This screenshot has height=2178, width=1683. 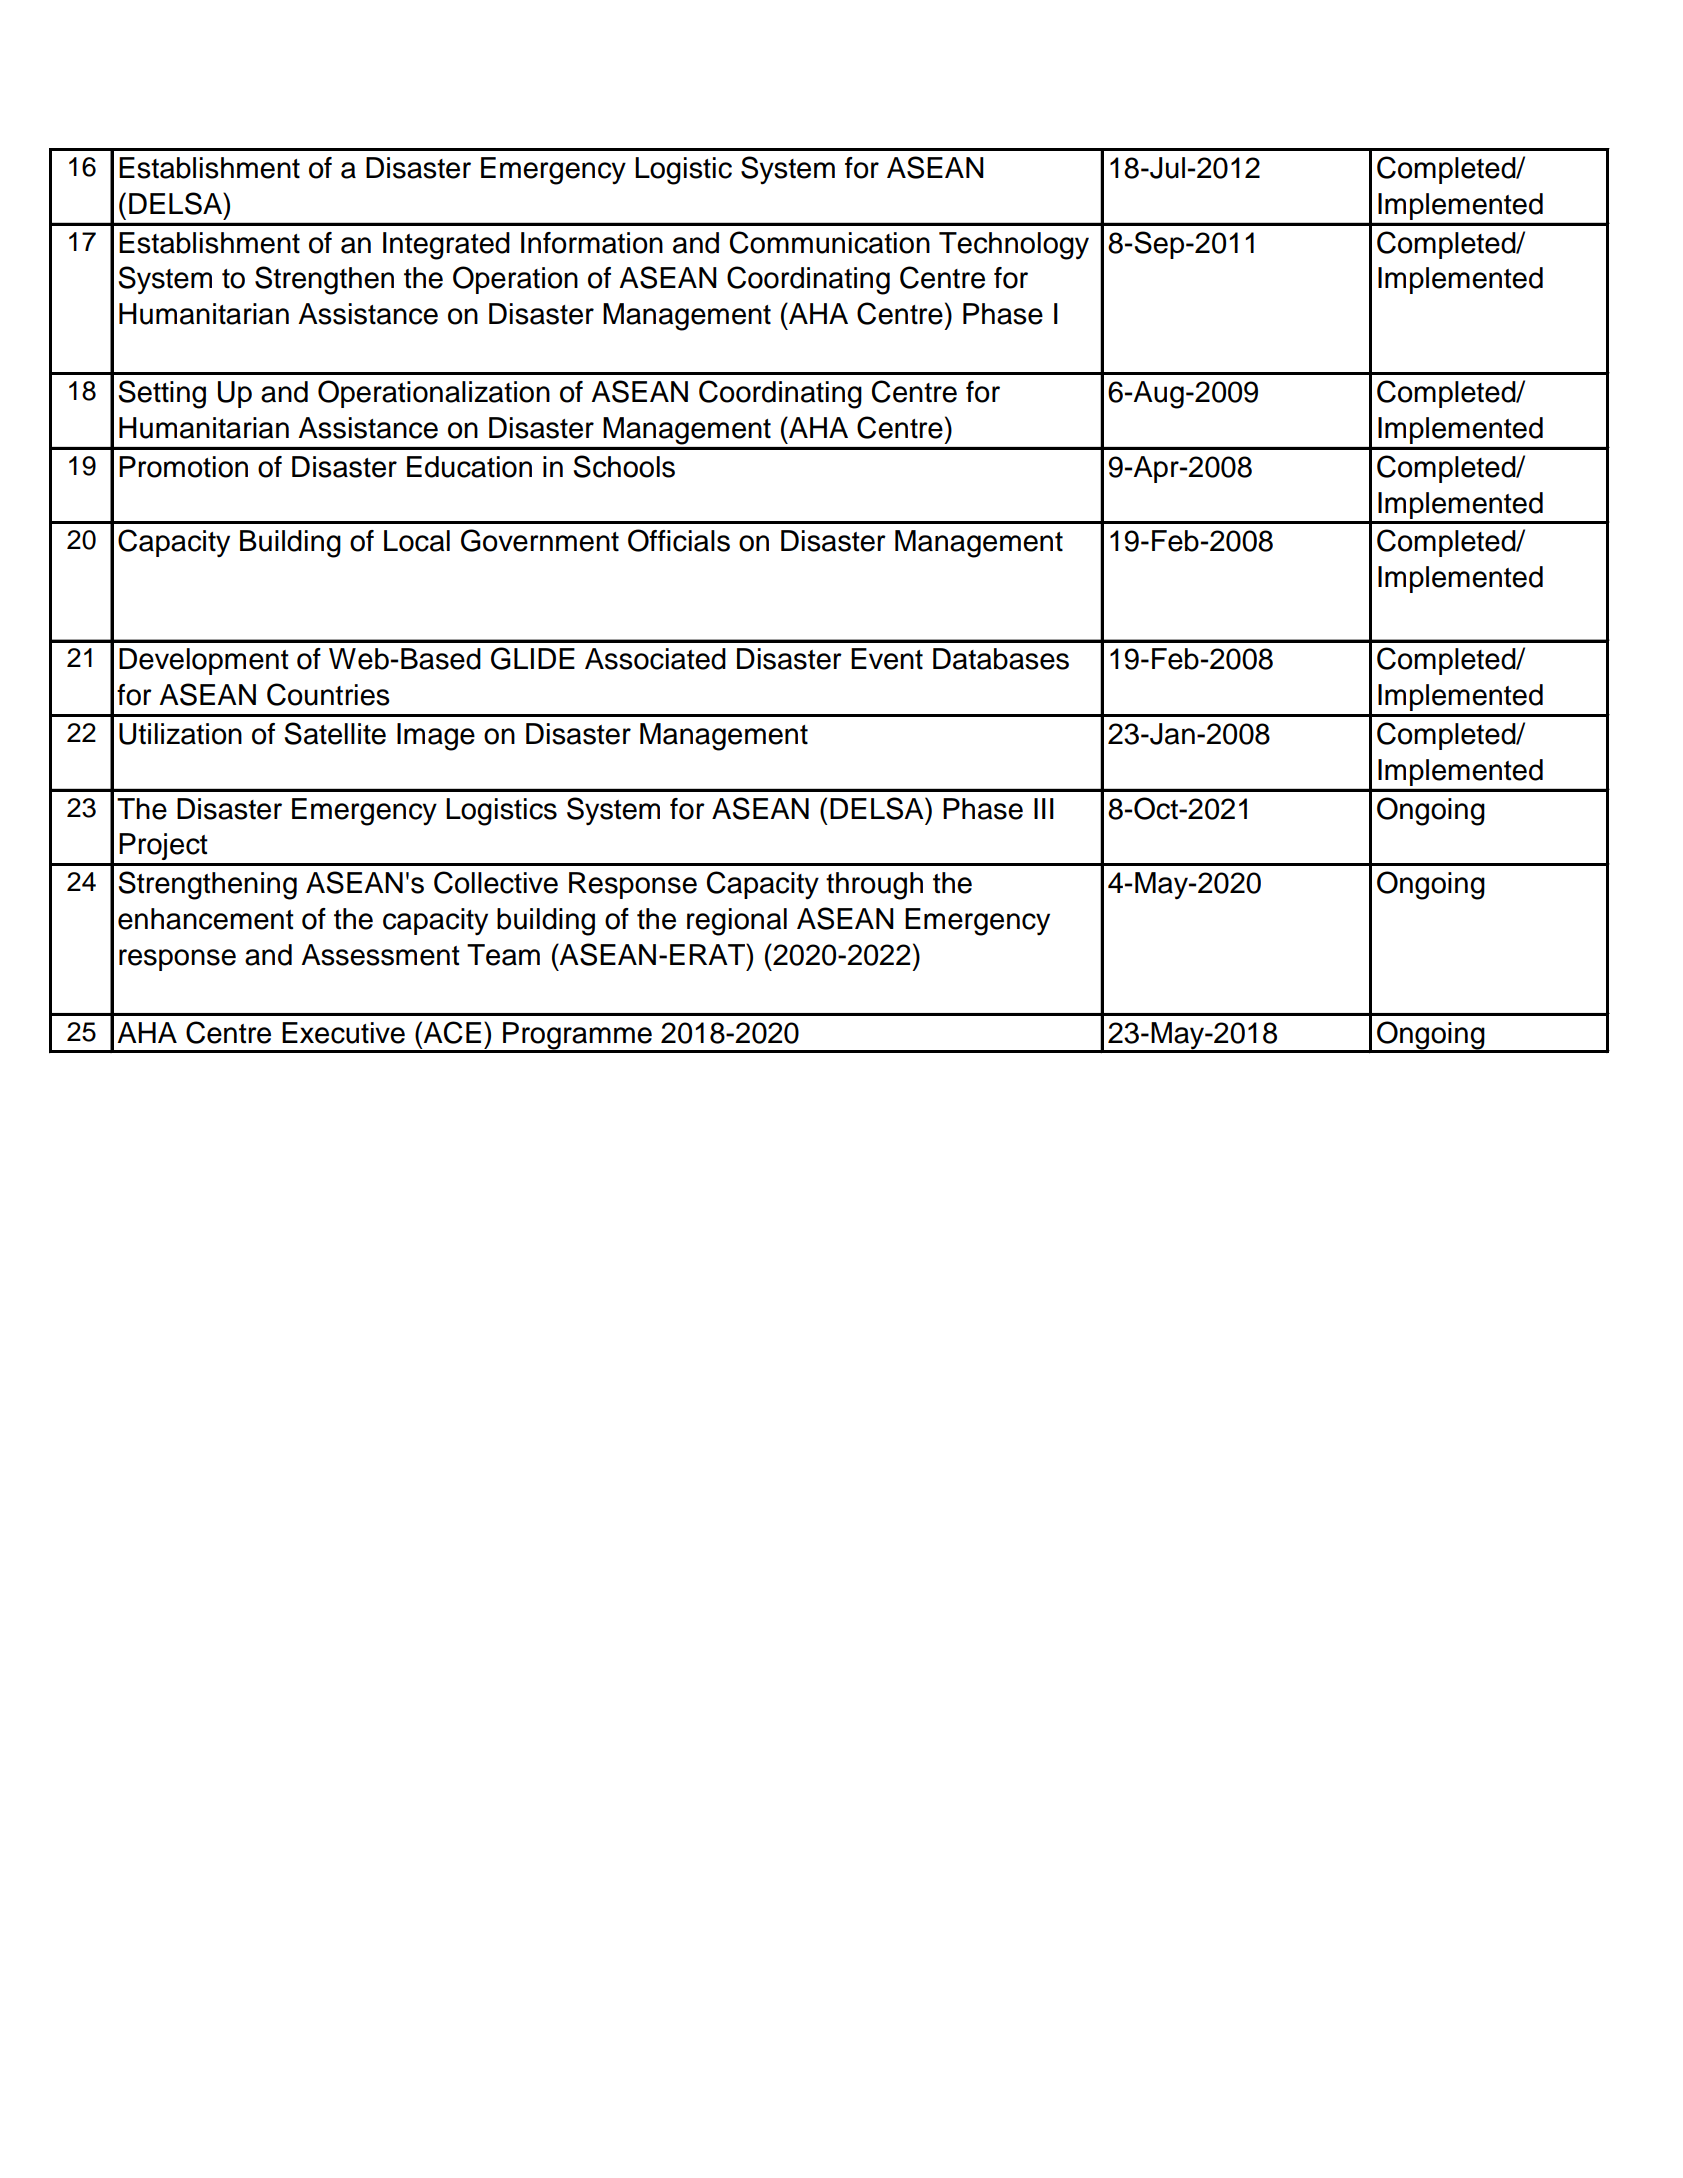 I want to click on Collective, so click(x=496, y=882).
